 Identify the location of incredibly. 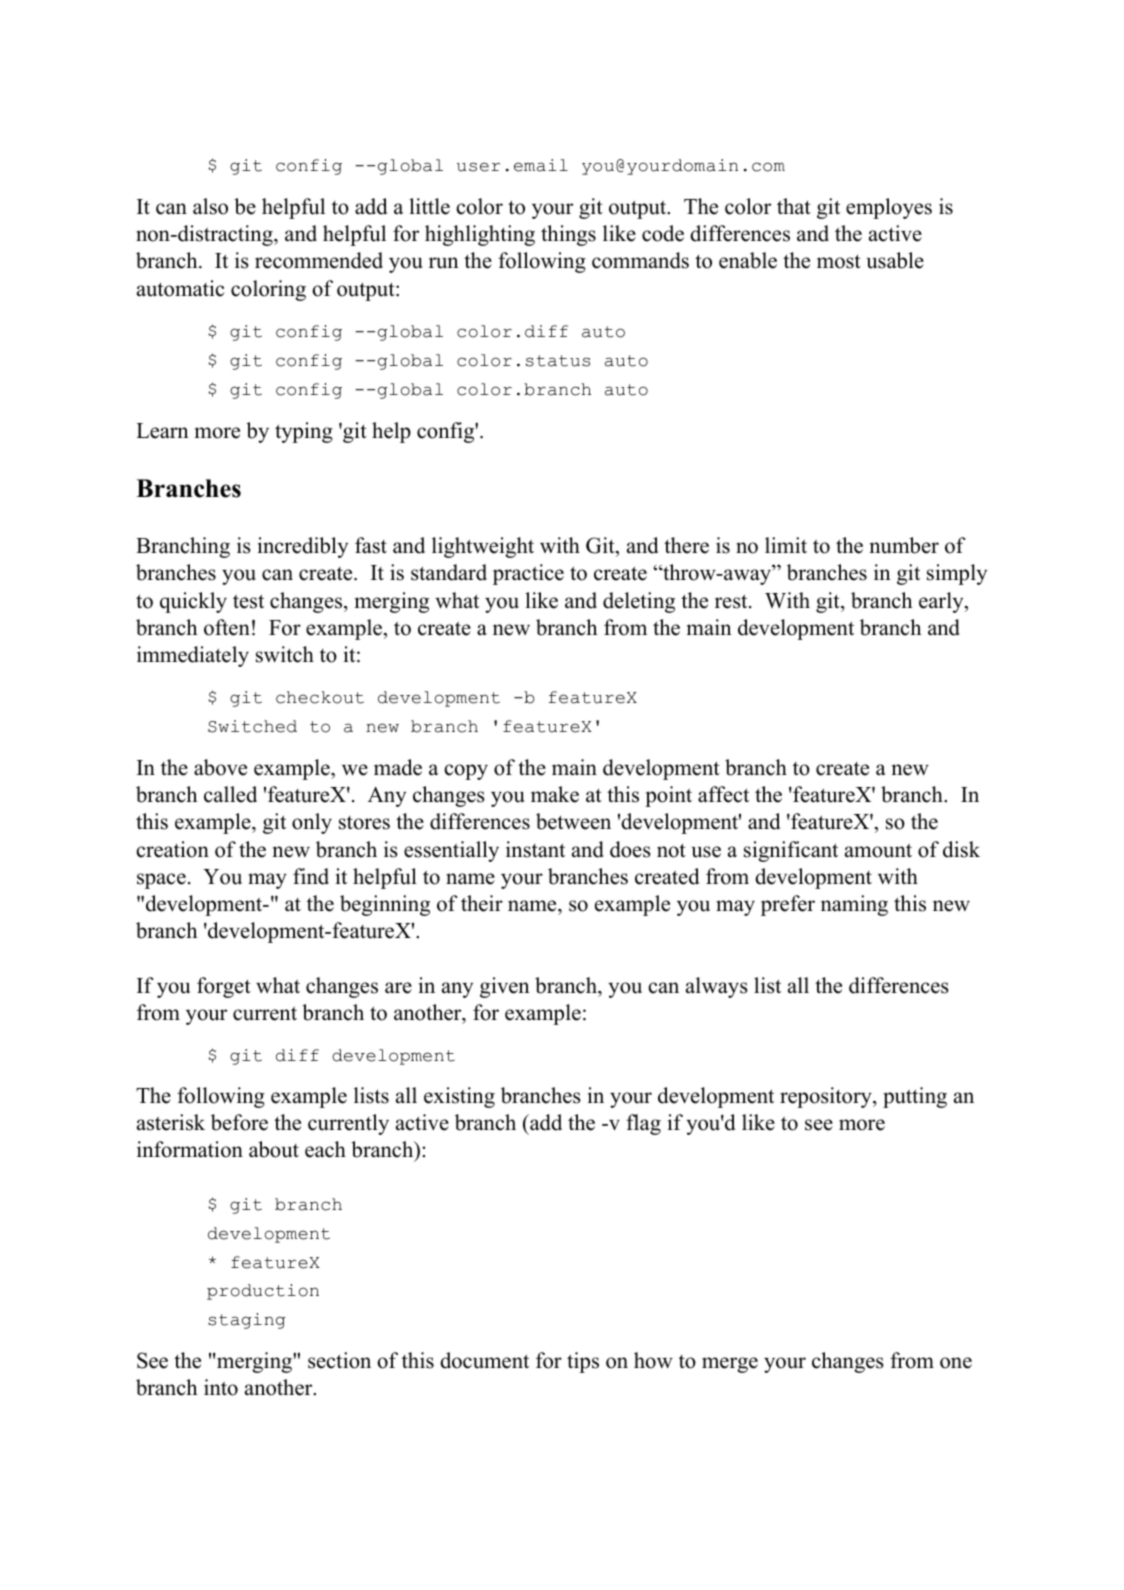
(303, 547).
